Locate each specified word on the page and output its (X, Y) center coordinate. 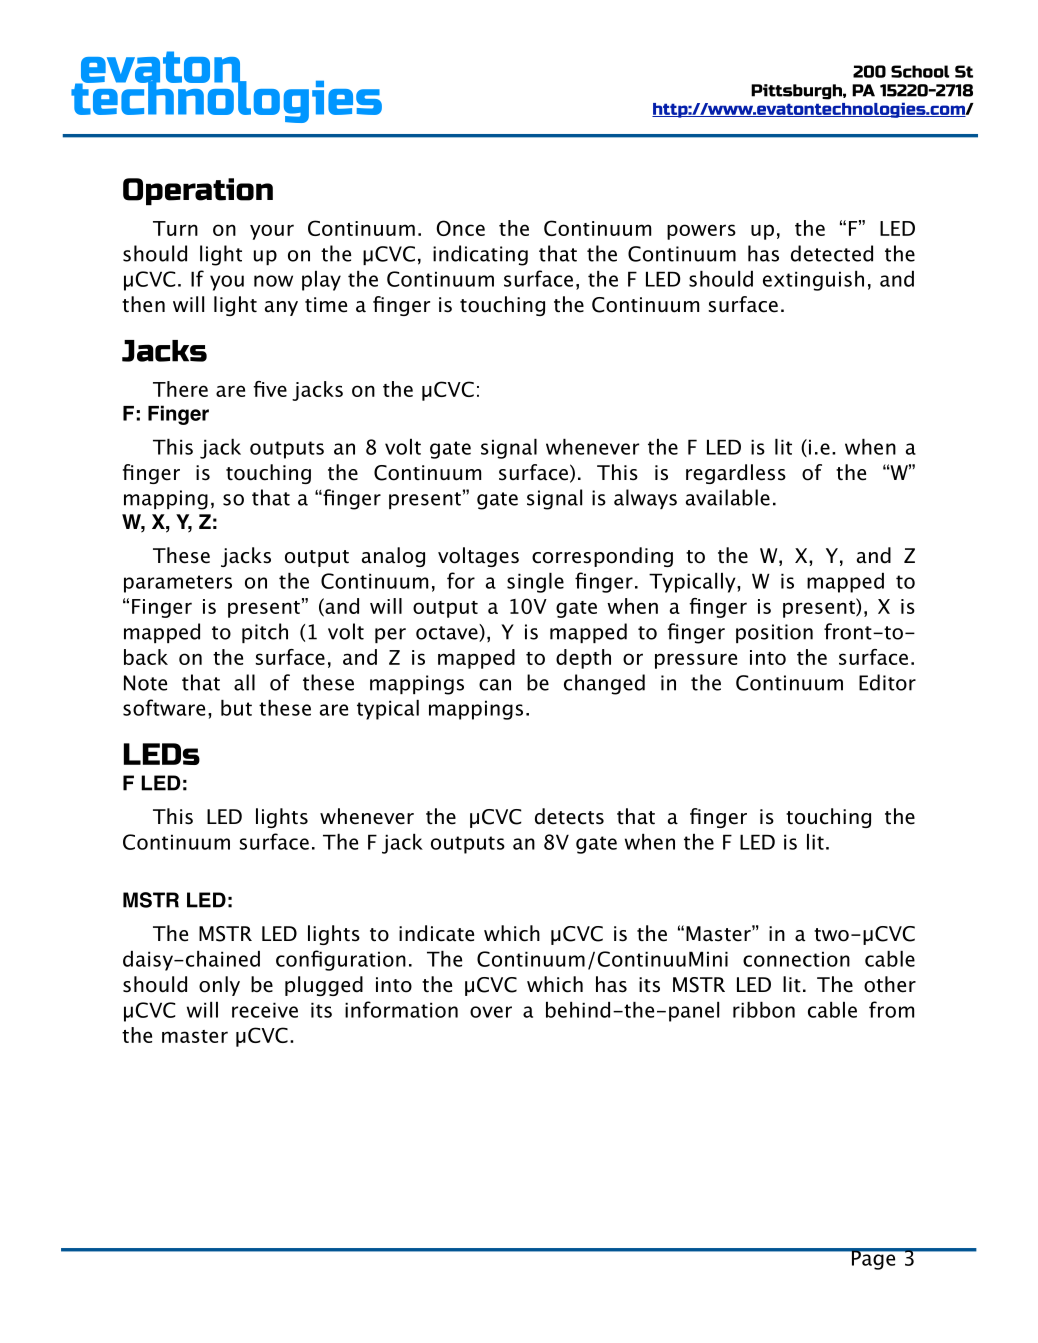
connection (796, 959)
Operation (198, 191)
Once (460, 228)
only (219, 986)
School (920, 71)
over (491, 1012)
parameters (178, 584)
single (535, 583)
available (728, 497)
